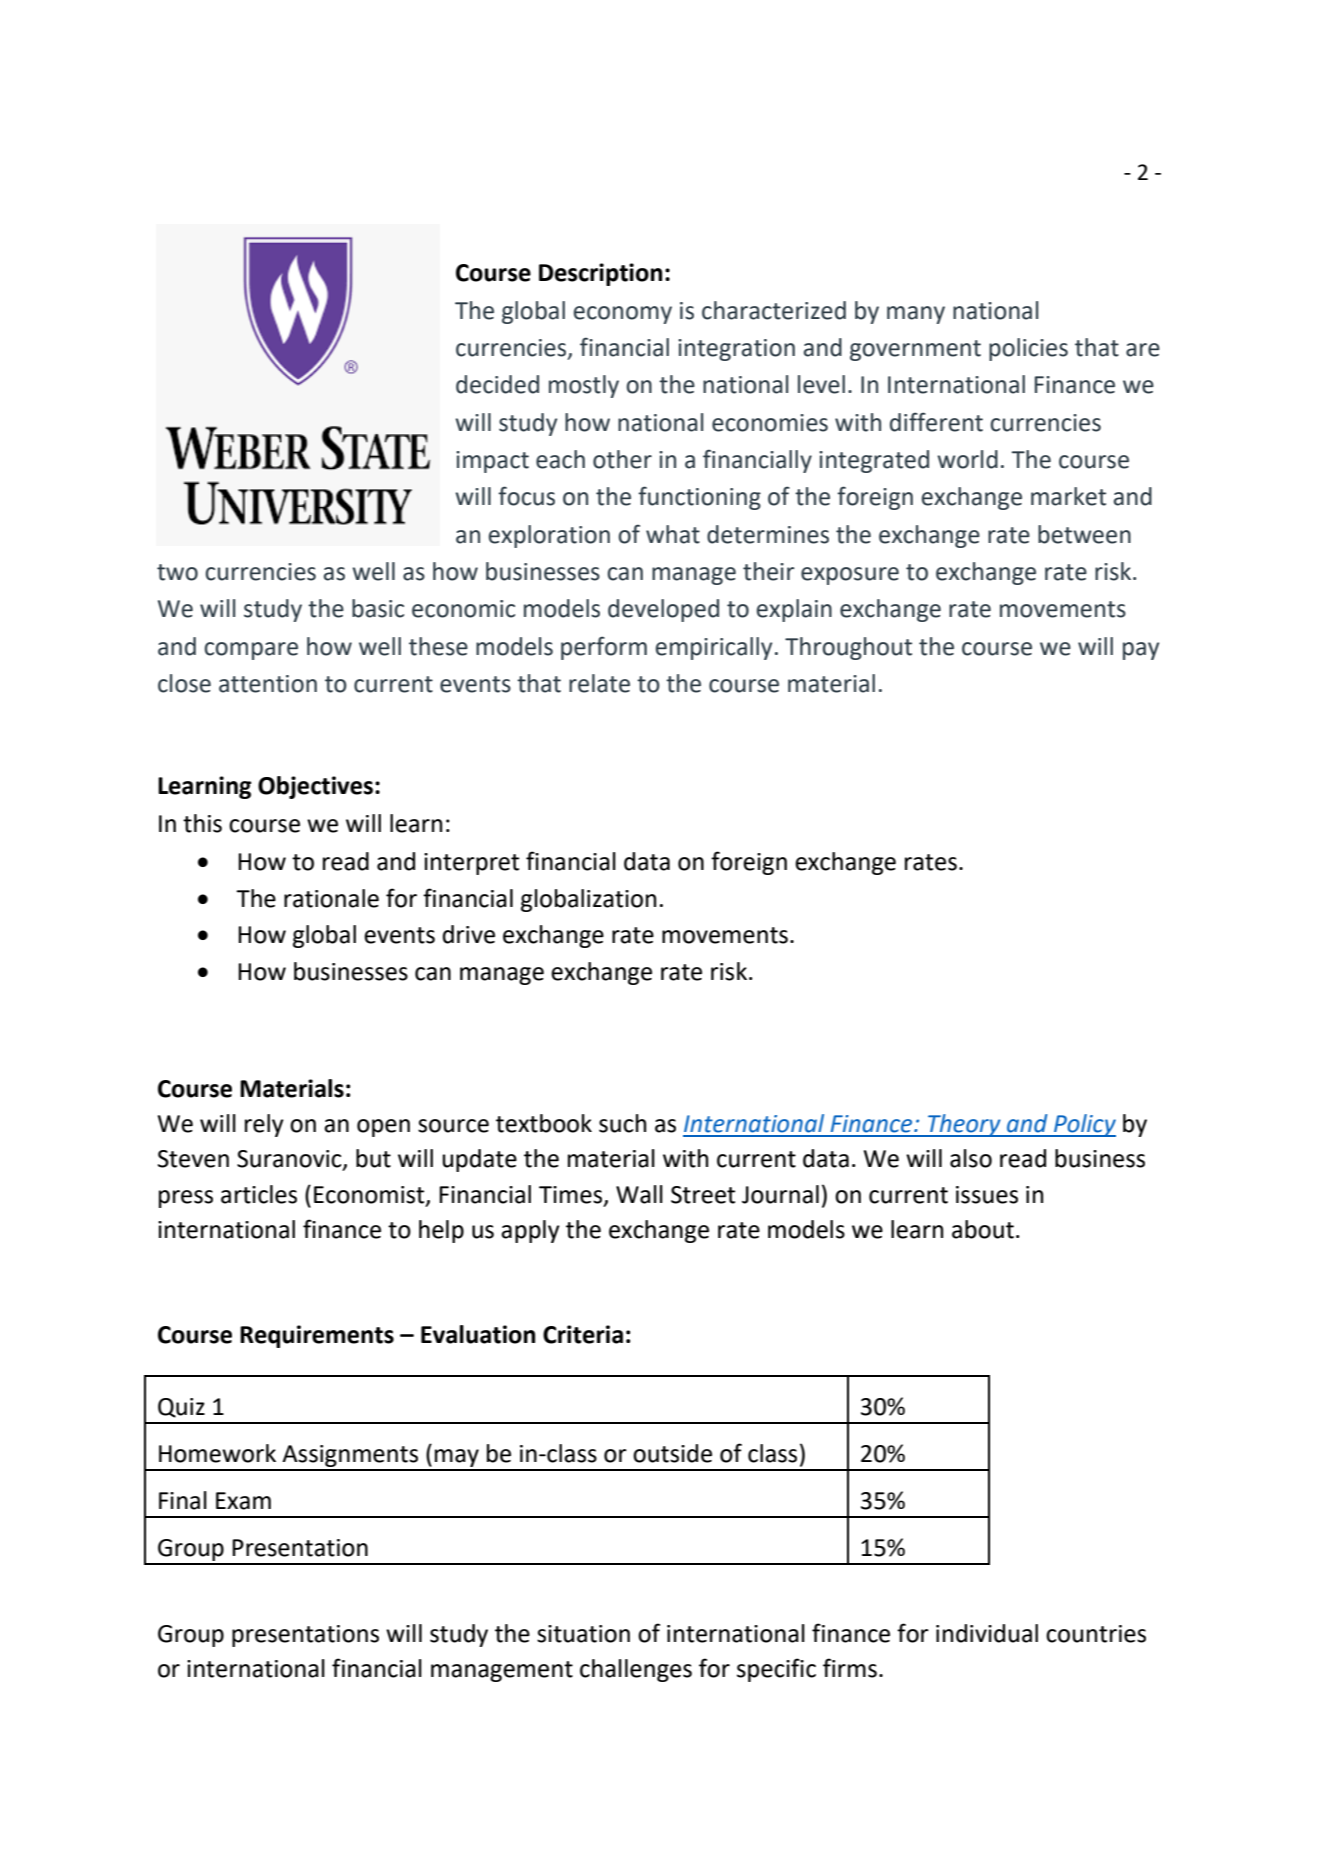 Image resolution: width=1319 pixels, height=1866 pixels. What do you see at coordinates (623, 315) in the page?
I see `economy` at bounding box center [623, 315].
